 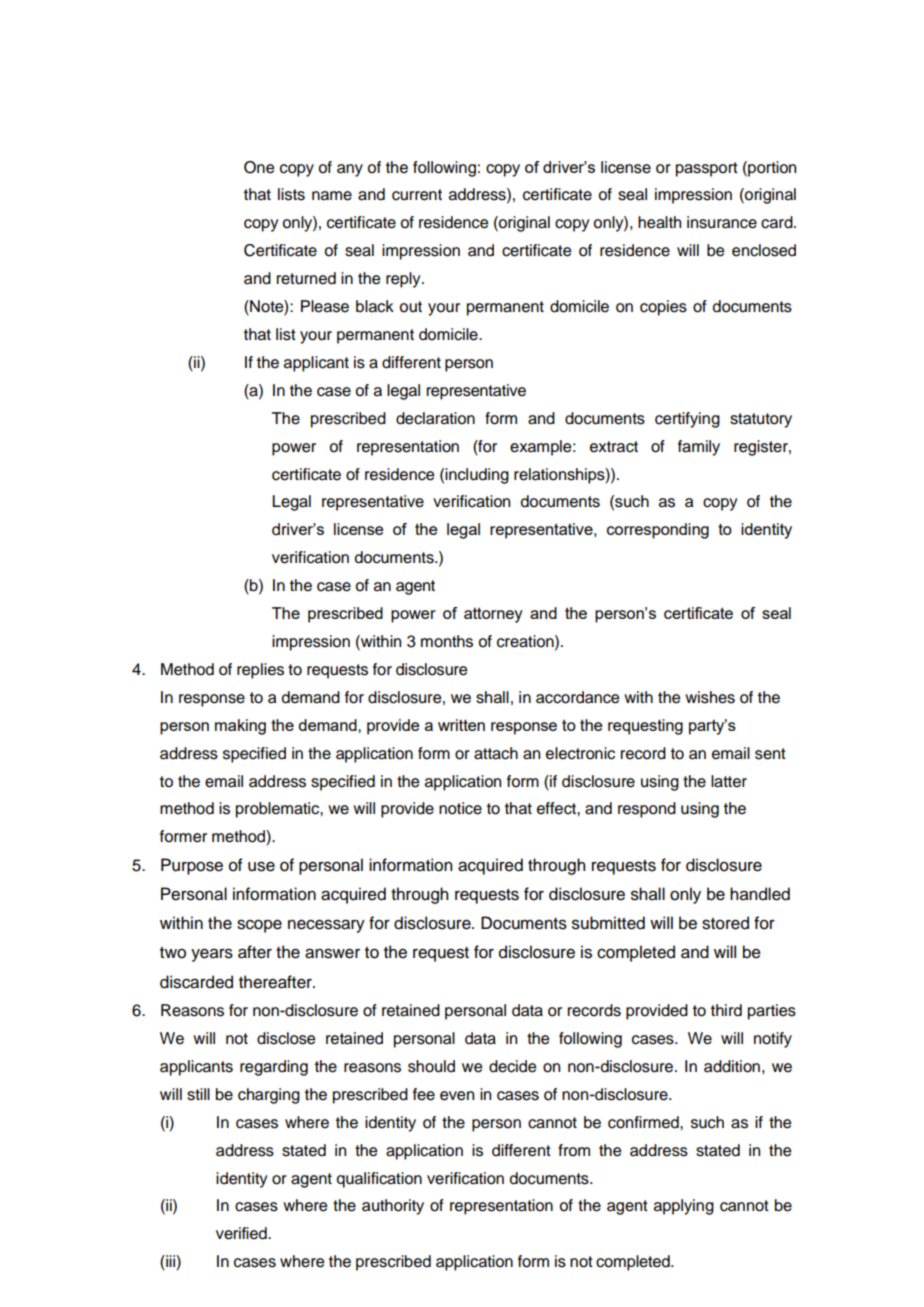 I want to click on current, so click(x=417, y=195).
